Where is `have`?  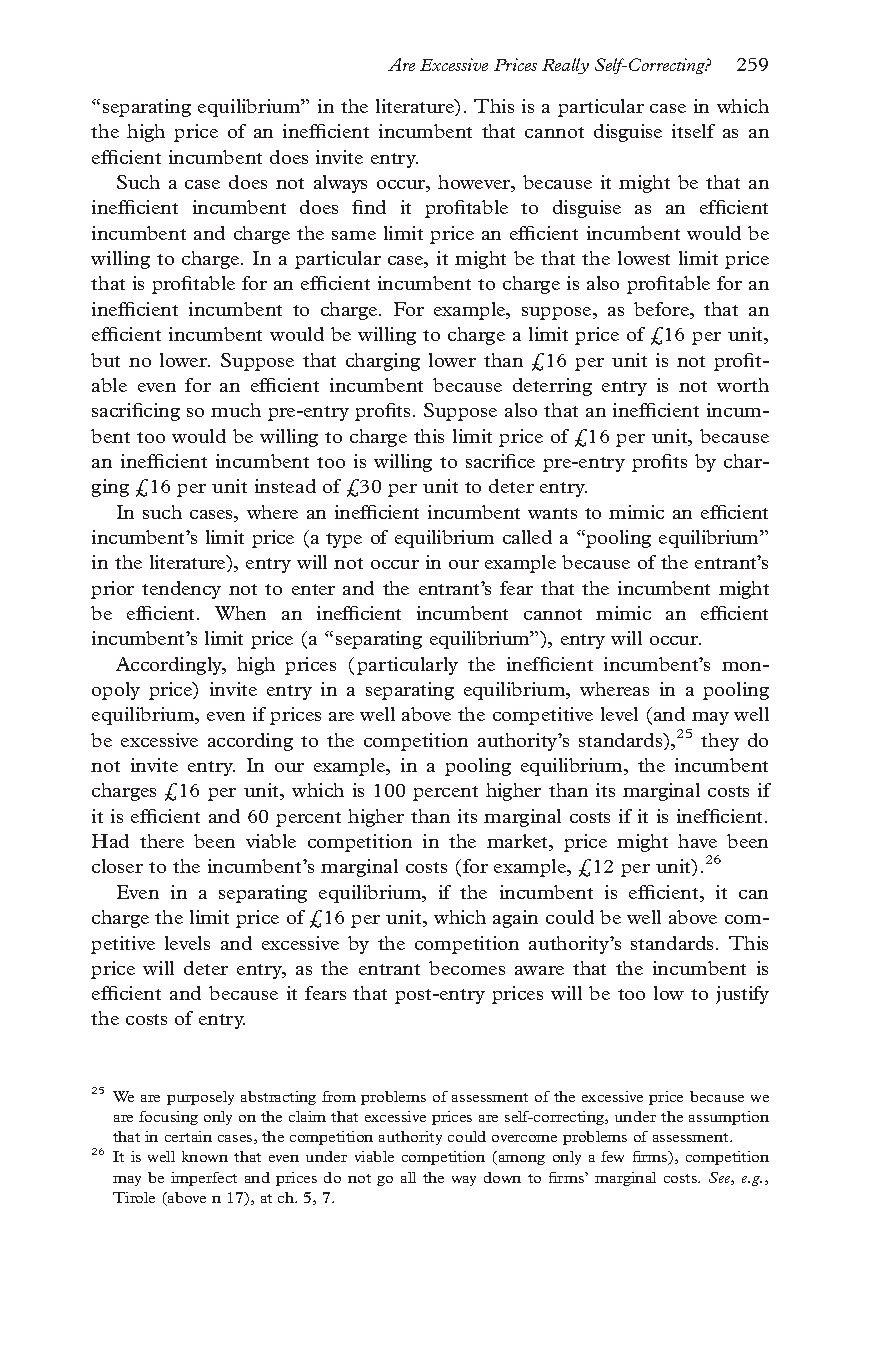 have is located at coordinates (697, 841).
